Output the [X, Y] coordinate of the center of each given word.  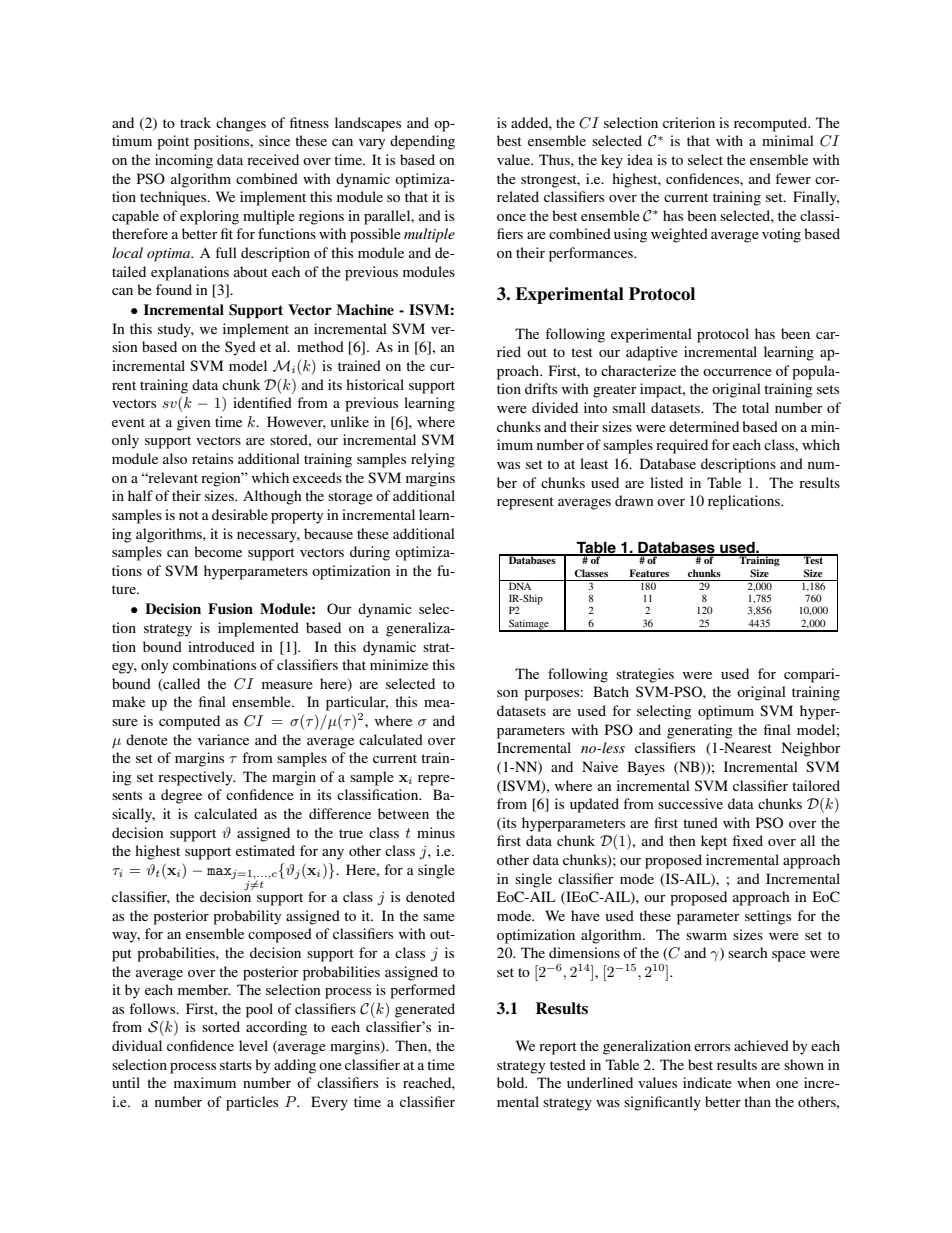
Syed [240, 348]
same [439, 917]
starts [236, 1065]
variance [223, 739]
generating [700, 731]
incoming [184, 161]
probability [247, 917]
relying [433, 460]
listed [666, 482]
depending [422, 142]
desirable [240, 514]
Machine [365, 309]
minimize [399, 664]
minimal [788, 140]
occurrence [737, 372]
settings [768, 917]
